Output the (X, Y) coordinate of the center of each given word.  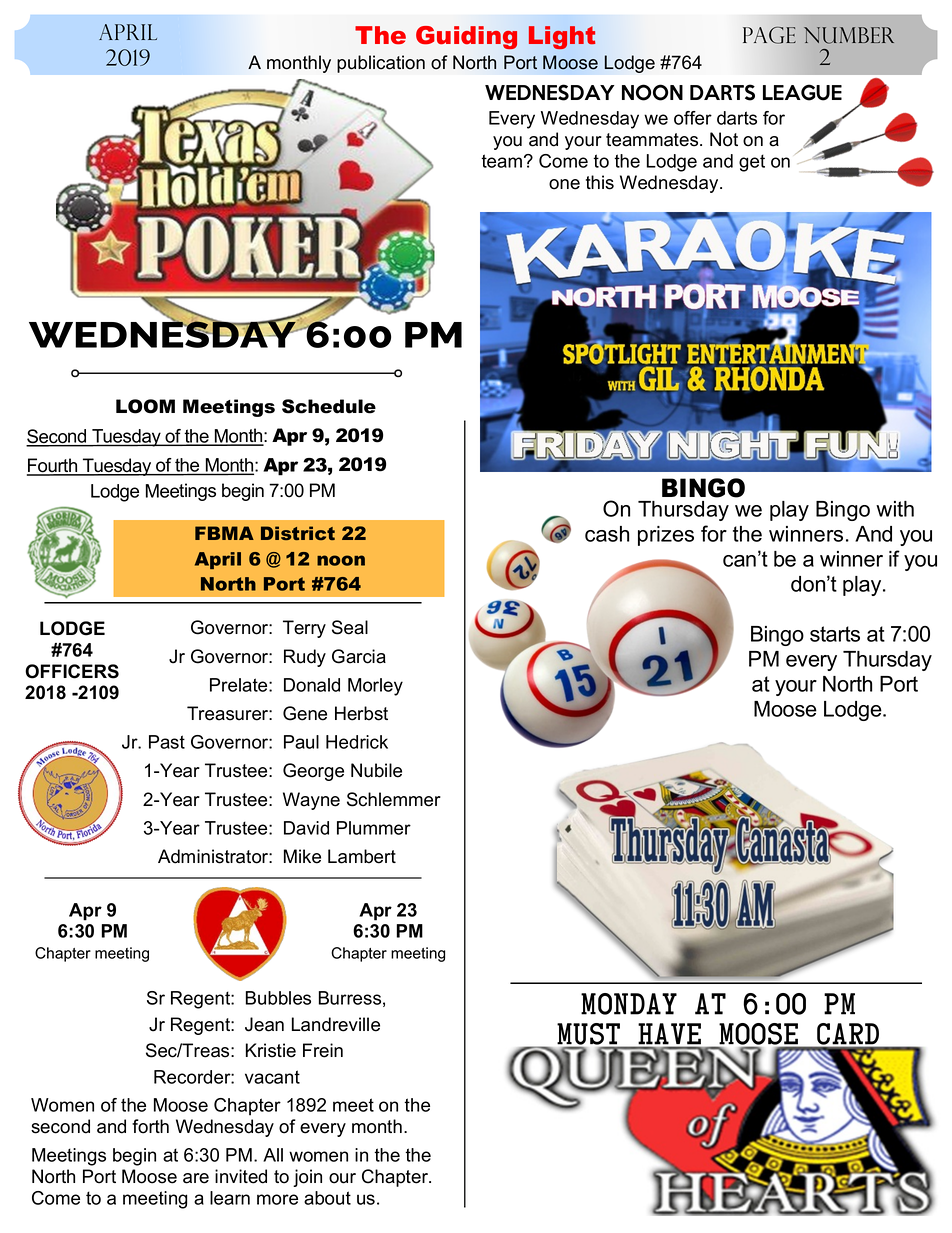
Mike (302, 856)
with (895, 509)
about (327, 1198)
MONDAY (629, 1004)
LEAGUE (802, 92)
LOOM (145, 406)
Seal (350, 627)
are (196, 1178)
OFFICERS (72, 671)
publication (381, 64)
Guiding (466, 37)
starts (835, 634)
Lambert (362, 856)
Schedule (329, 406)
